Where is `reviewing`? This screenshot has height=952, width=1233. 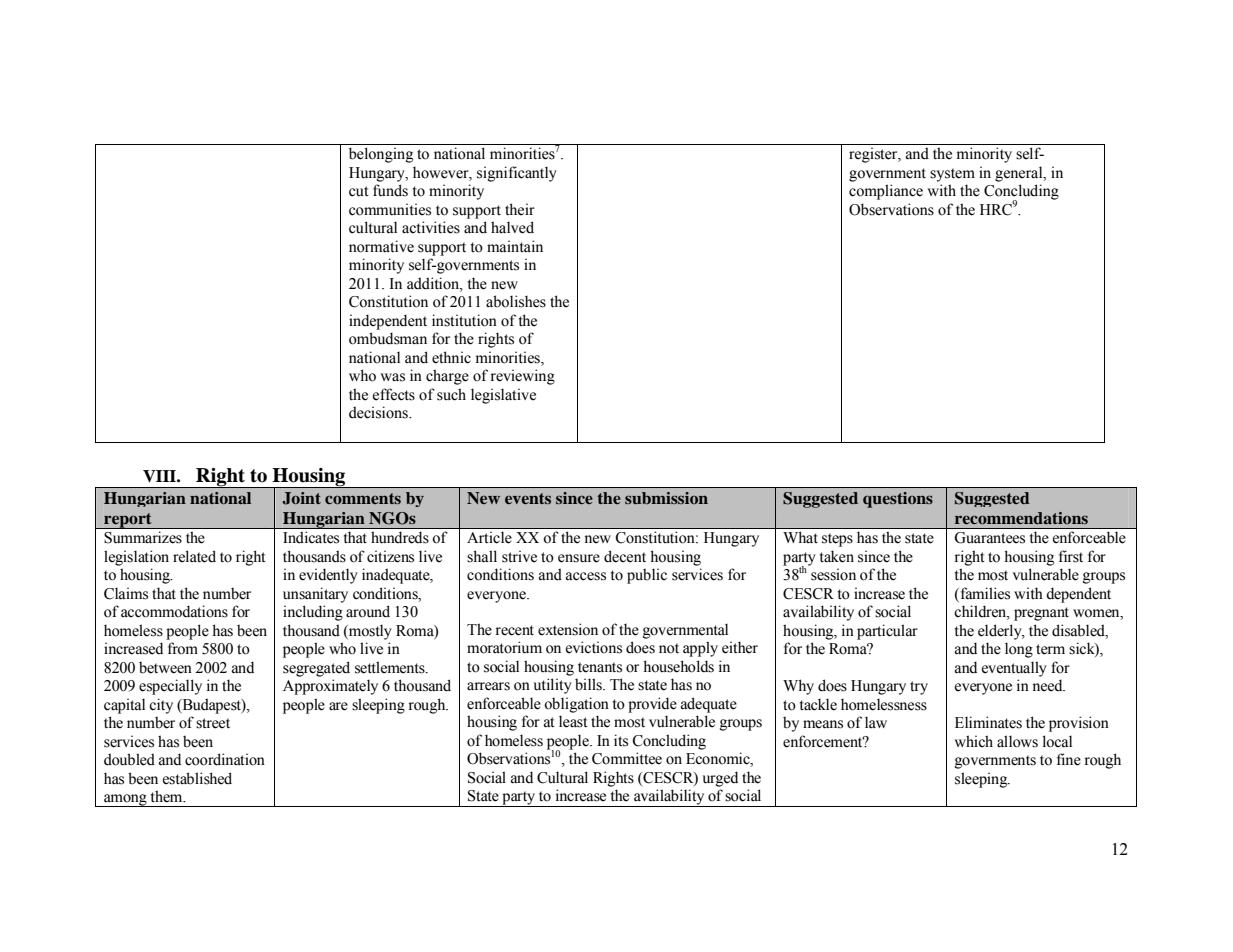
reviewing is located at coordinates (522, 377).
